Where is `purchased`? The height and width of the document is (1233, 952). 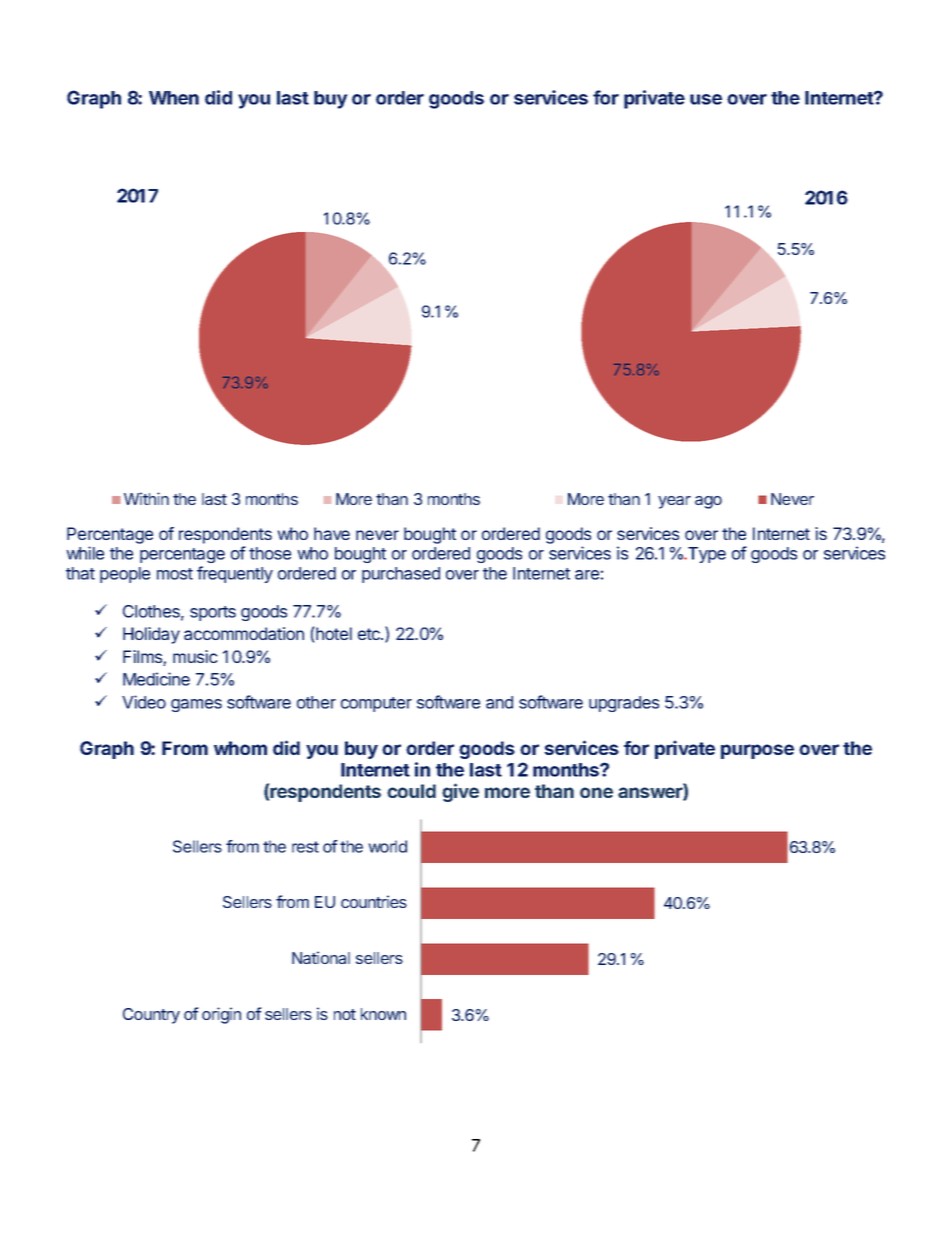 purchased is located at coordinates (401, 575).
